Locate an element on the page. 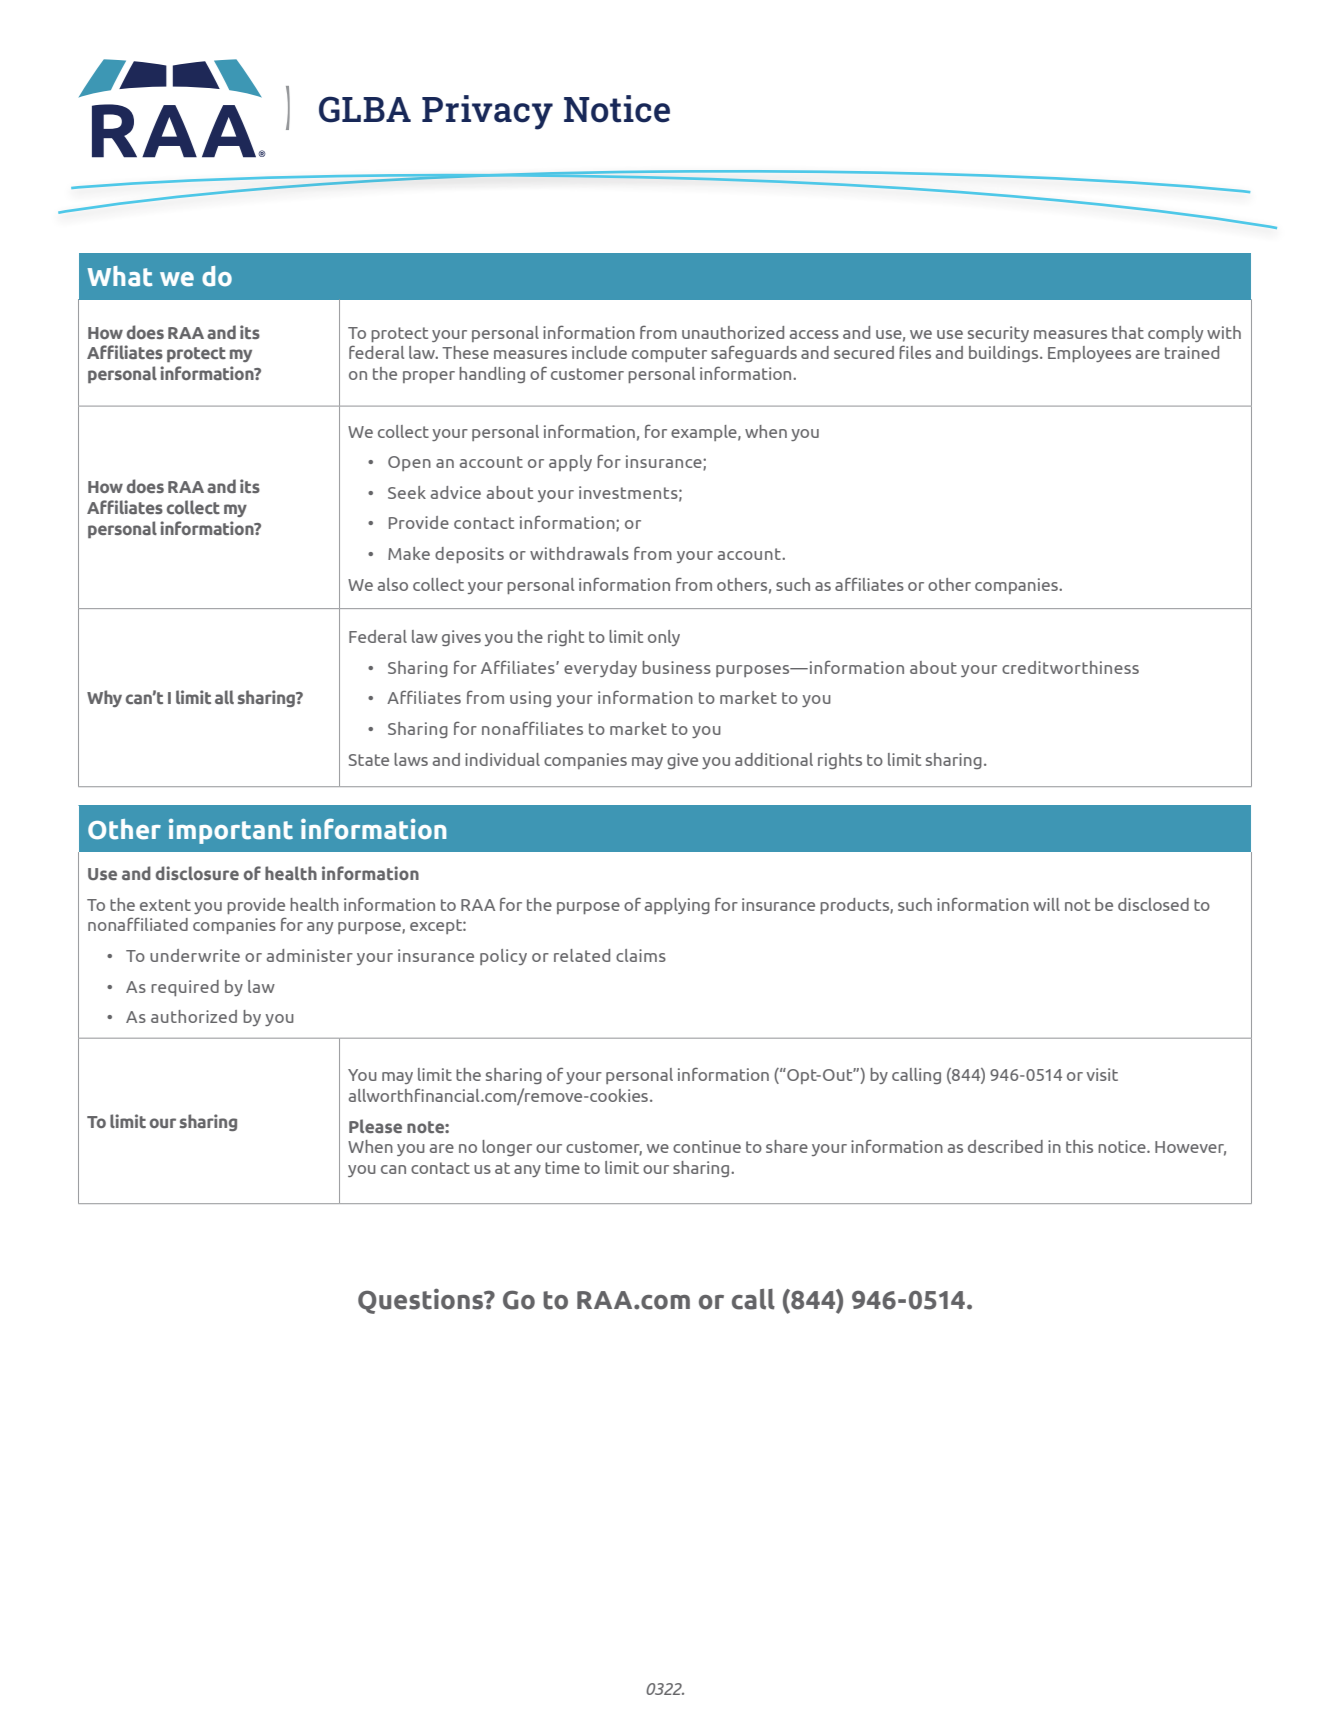 The width and height of the document is (1330, 1721). this is located at coordinates (1079, 1146).
